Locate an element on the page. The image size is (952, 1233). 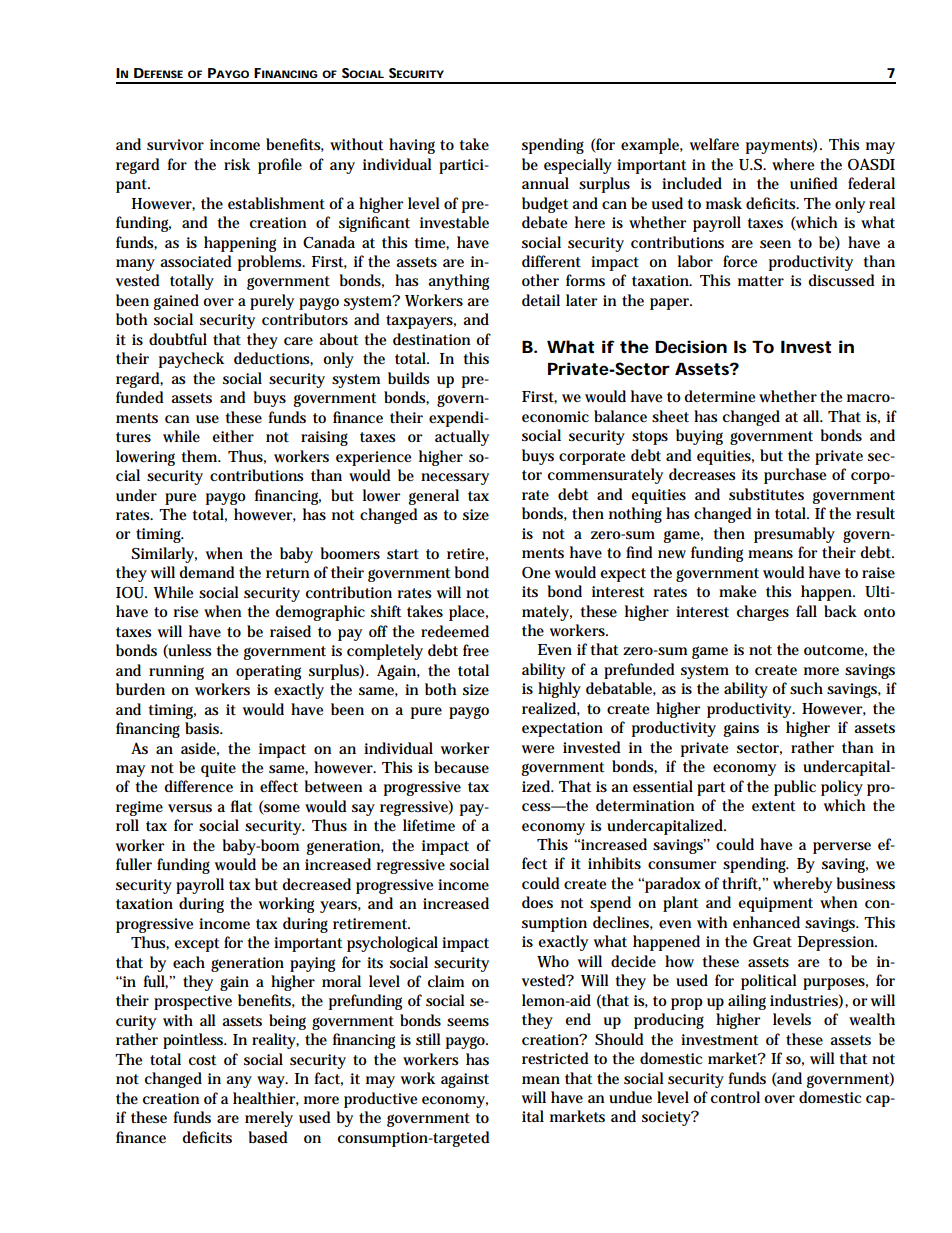
unified is located at coordinates (814, 183).
